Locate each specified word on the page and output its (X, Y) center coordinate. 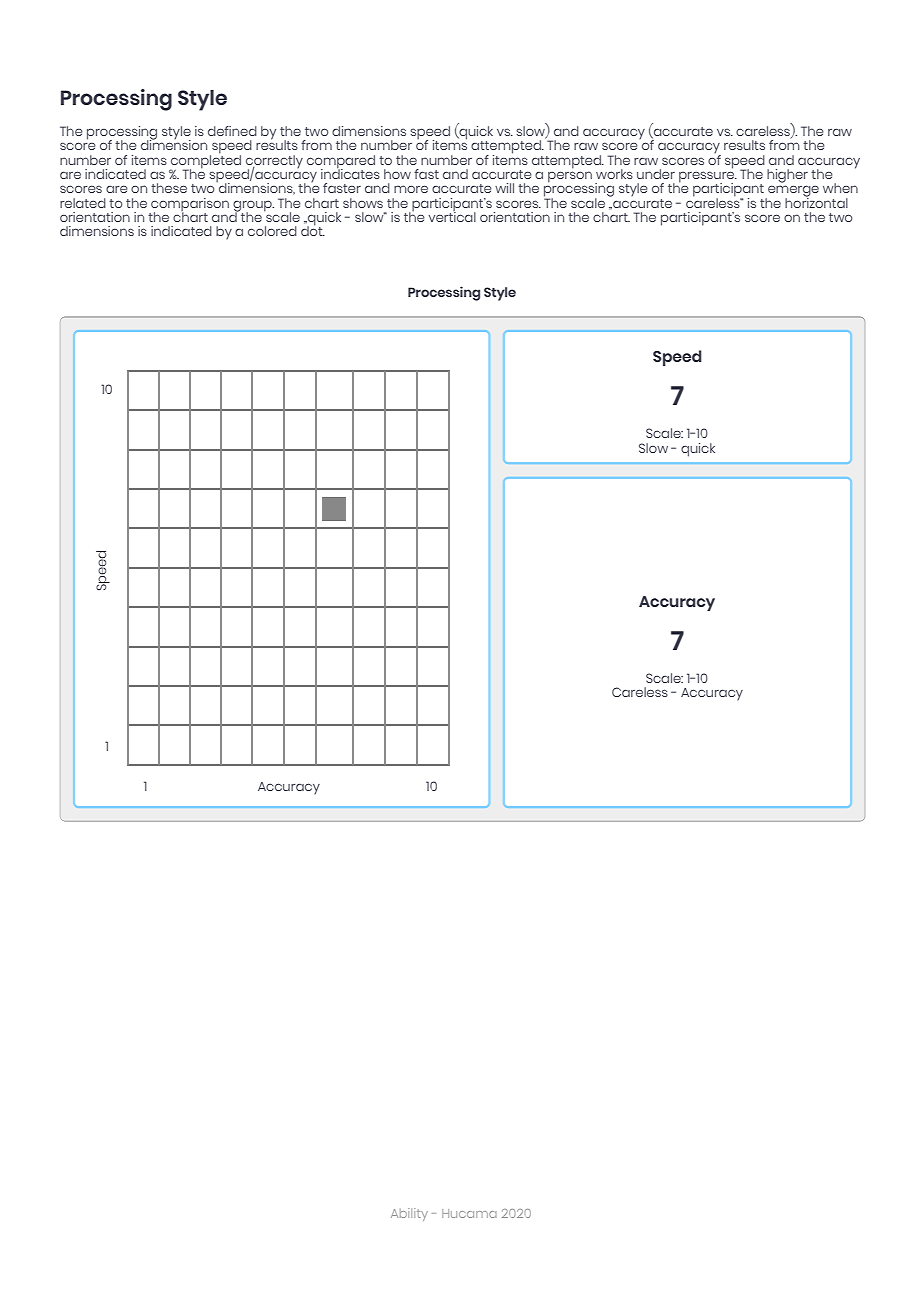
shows (363, 203)
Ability (409, 1214)
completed (205, 161)
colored (272, 231)
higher (787, 176)
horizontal (816, 201)
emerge (792, 192)
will (504, 188)
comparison (189, 206)
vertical (452, 216)
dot (313, 230)
